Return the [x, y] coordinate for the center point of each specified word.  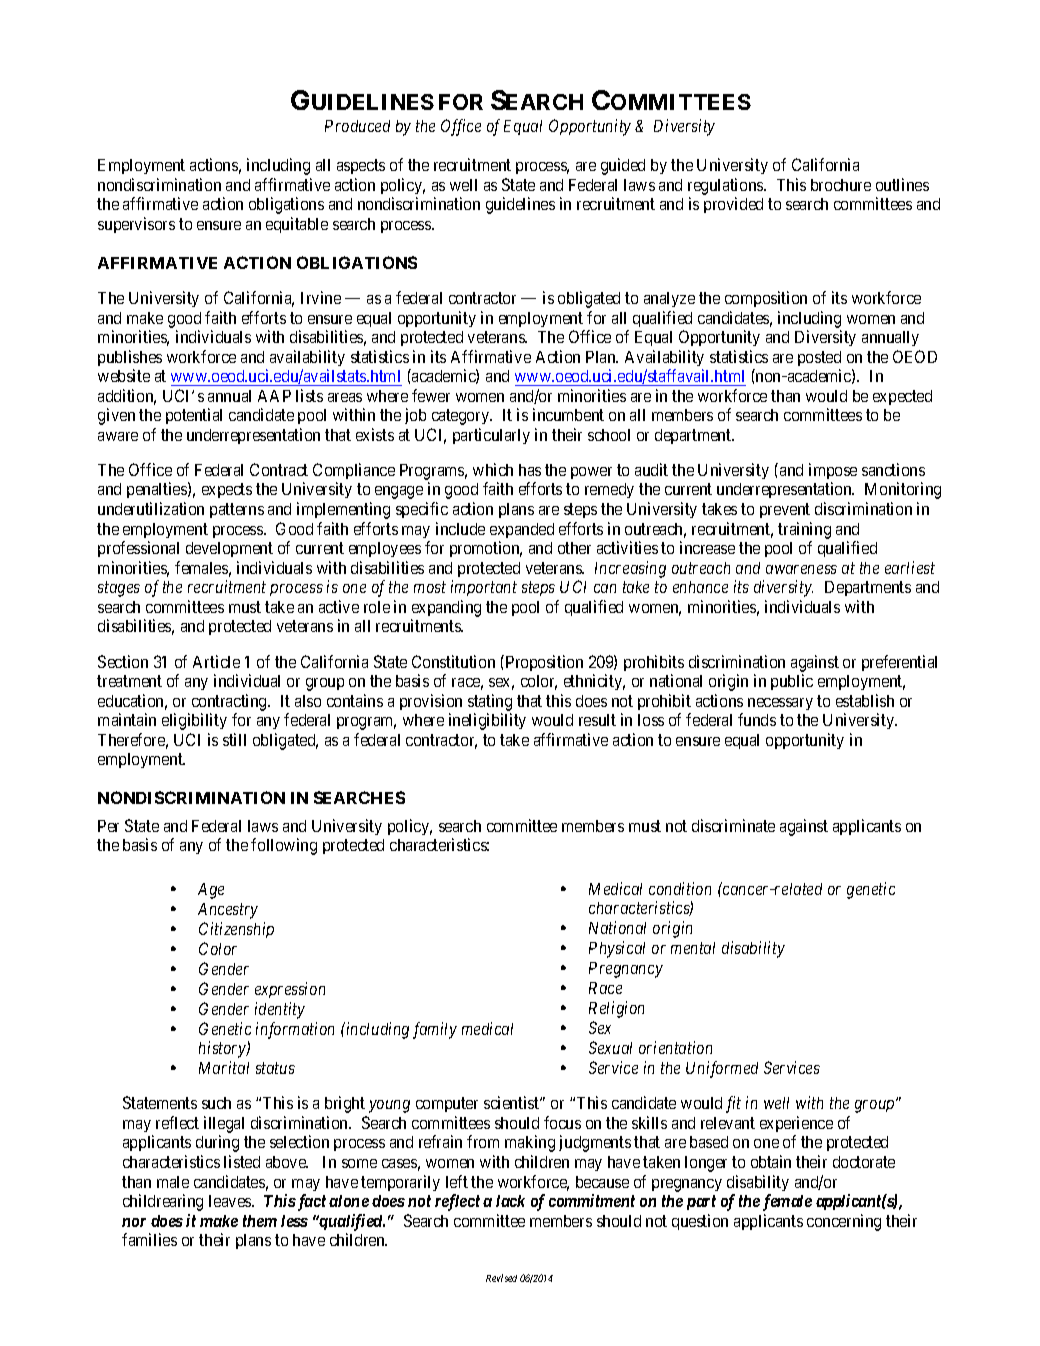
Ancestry [228, 911]
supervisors [136, 225]
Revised [501, 1278]
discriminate [733, 825]
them [260, 1221]
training [804, 530]
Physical [617, 949]
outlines [902, 184]
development [229, 549]
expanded [522, 530]
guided [623, 166]
